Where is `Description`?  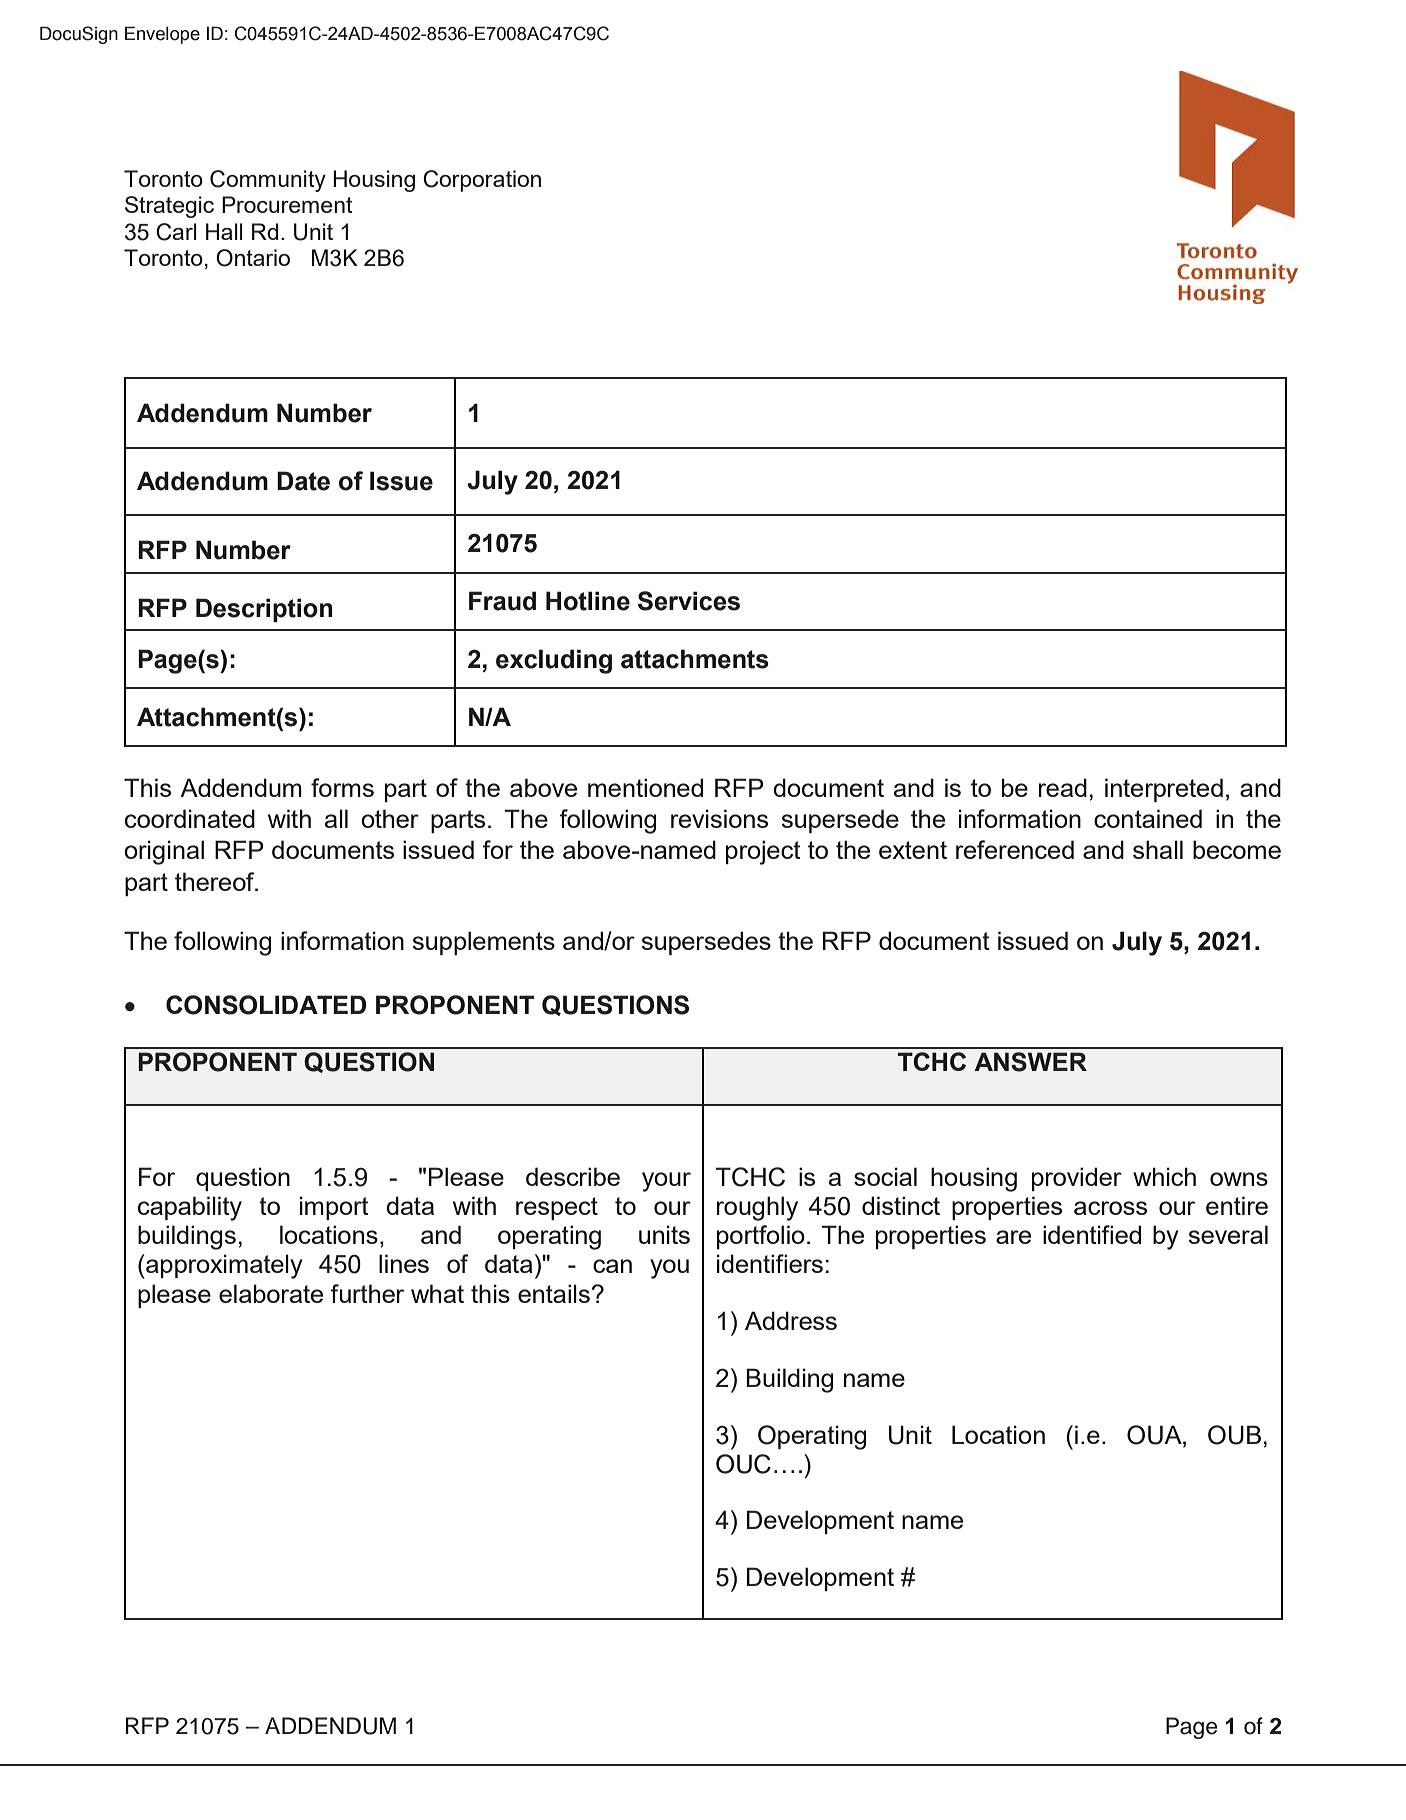
Description is located at coordinates (264, 610).
